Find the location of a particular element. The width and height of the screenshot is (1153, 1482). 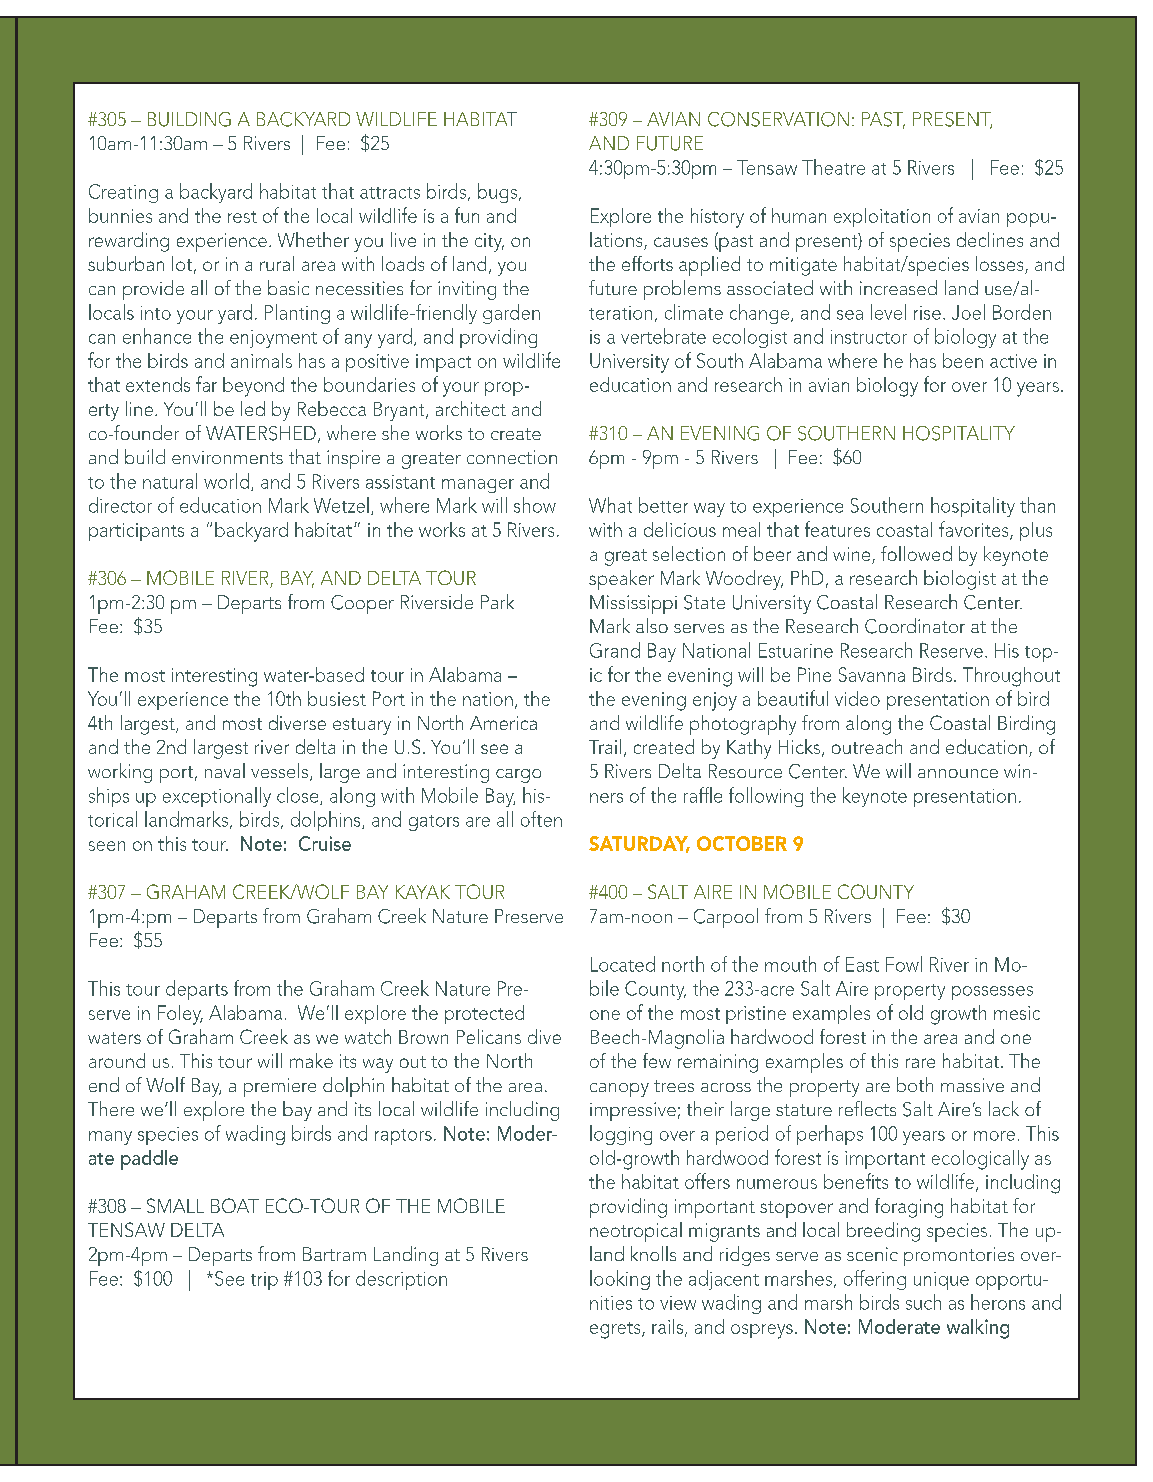

trip is located at coordinates (264, 1281).
